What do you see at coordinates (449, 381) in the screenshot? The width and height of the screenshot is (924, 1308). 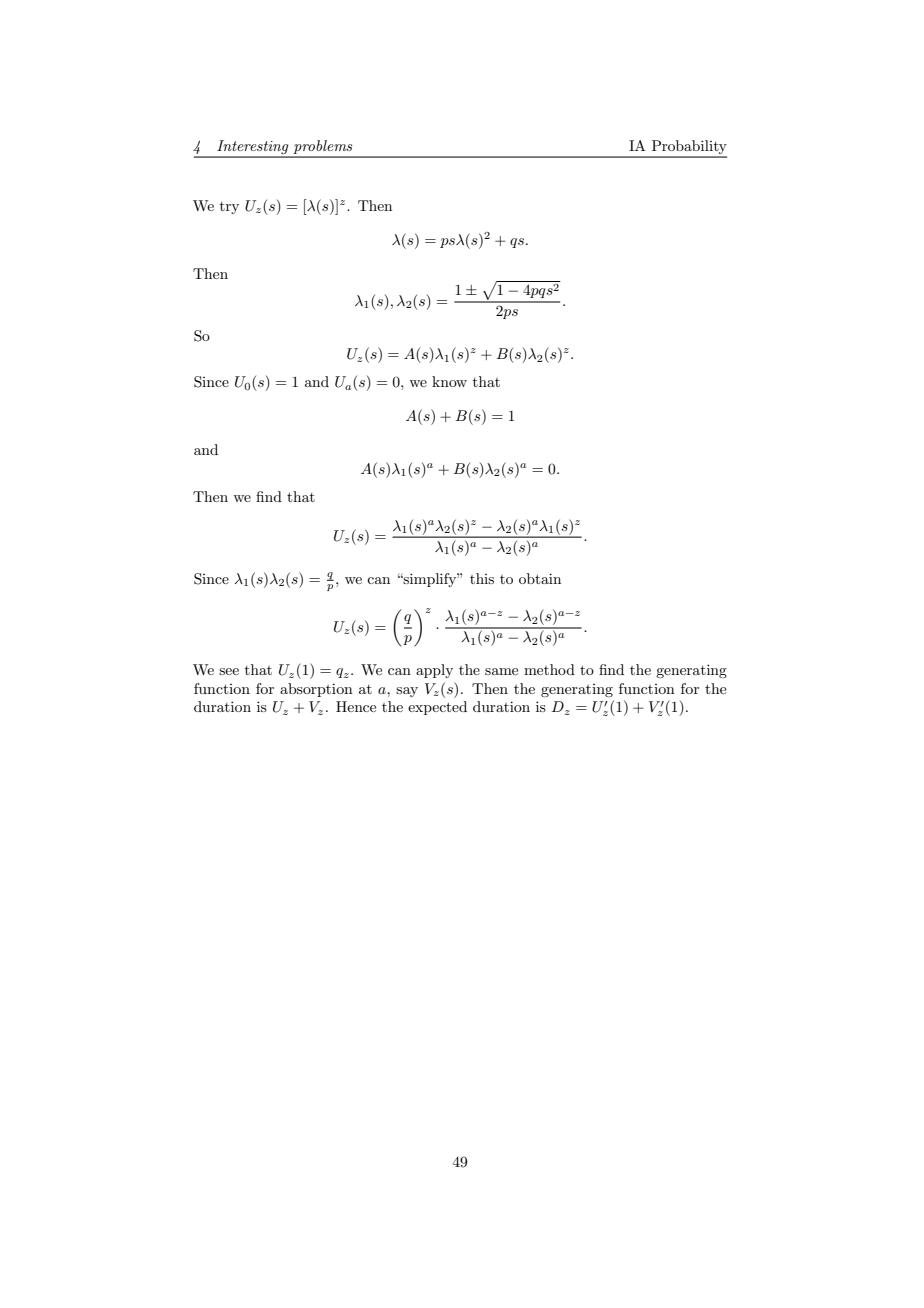 I see `know` at bounding box center [449, 381].
